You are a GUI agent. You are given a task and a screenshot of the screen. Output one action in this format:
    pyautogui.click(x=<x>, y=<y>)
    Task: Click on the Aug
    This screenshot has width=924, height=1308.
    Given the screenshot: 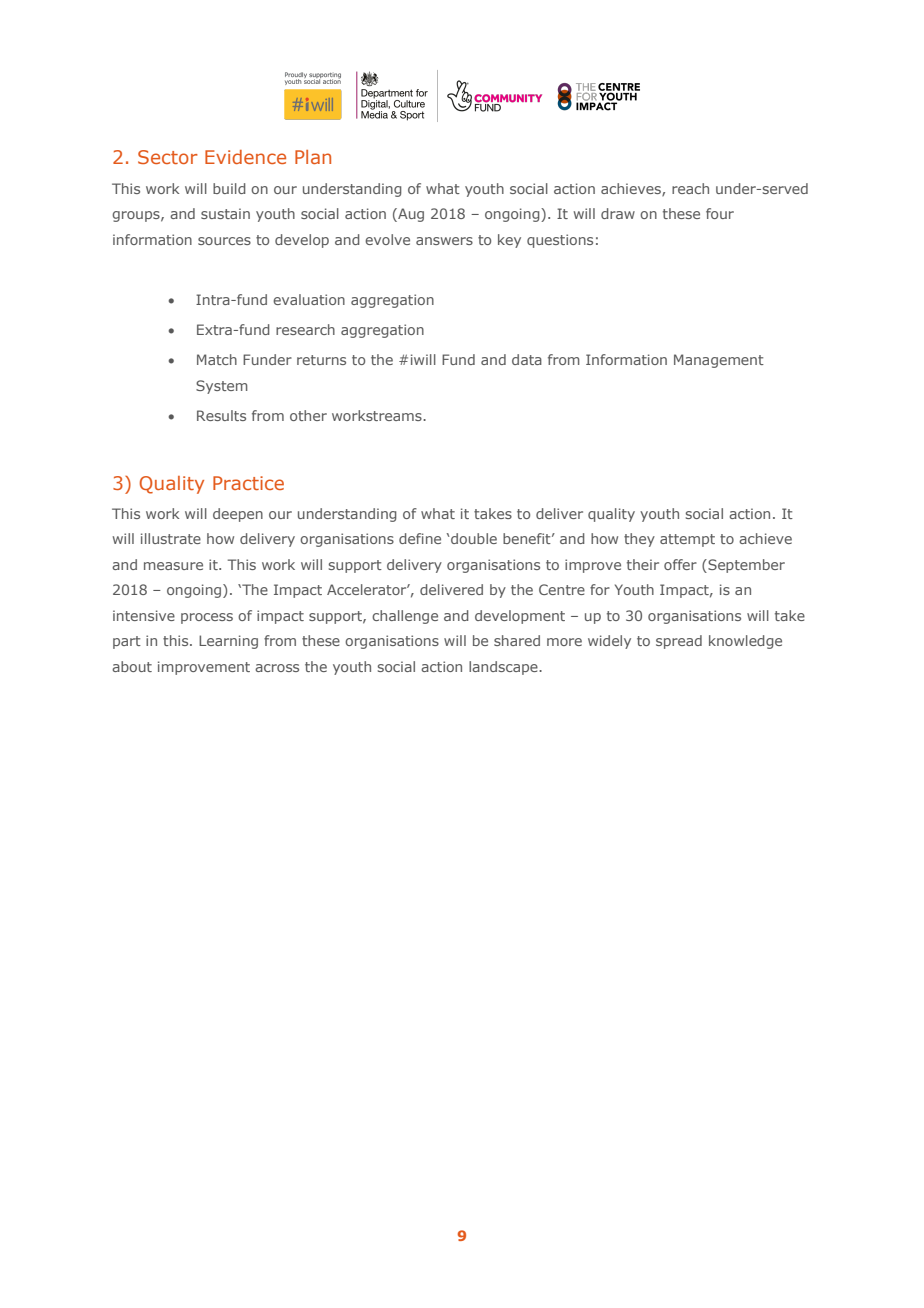 What is the action you would take?
    pyautogui.click(x=410, y=215)
